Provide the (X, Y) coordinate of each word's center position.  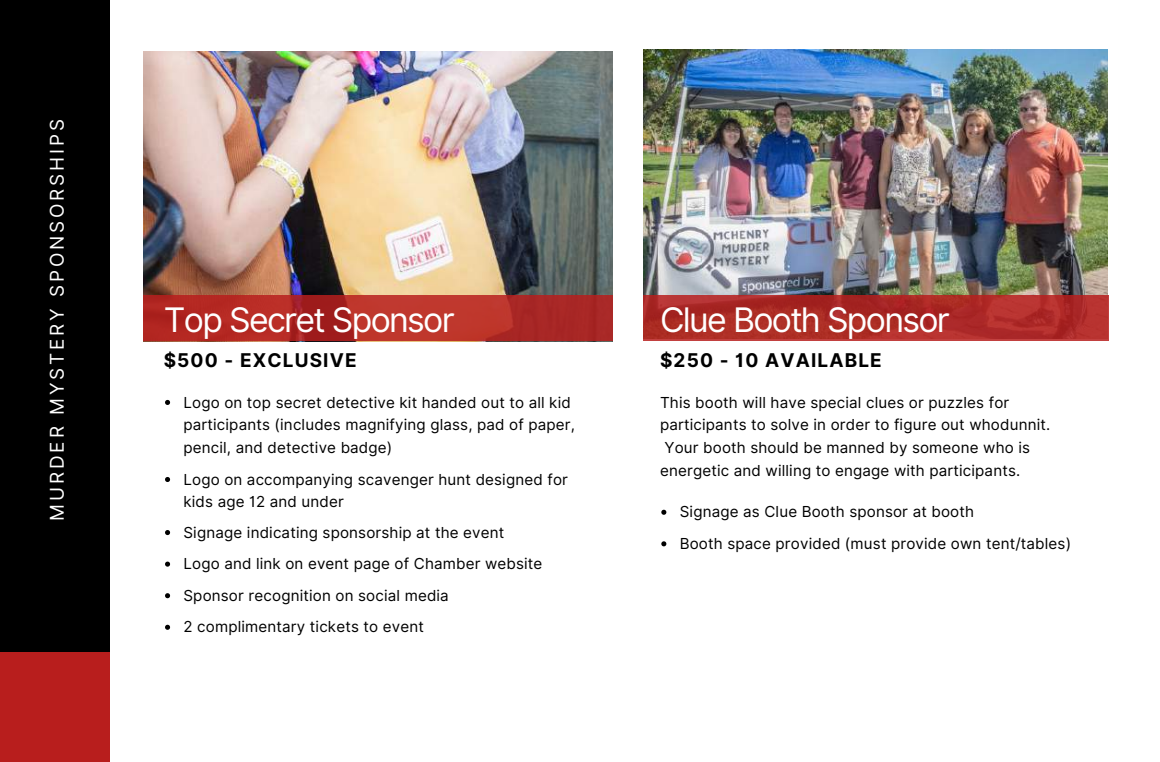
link (268, 563)
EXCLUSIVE (298, 360)
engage (862, 473)
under (323, 501)
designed (509, 481)
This (675, 402)
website (513, 563)
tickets (334, 626)
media (426, 595)
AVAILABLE (823, 360)
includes (310, 424)
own (965, 544)
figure (915, 426)
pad (491, 426)
